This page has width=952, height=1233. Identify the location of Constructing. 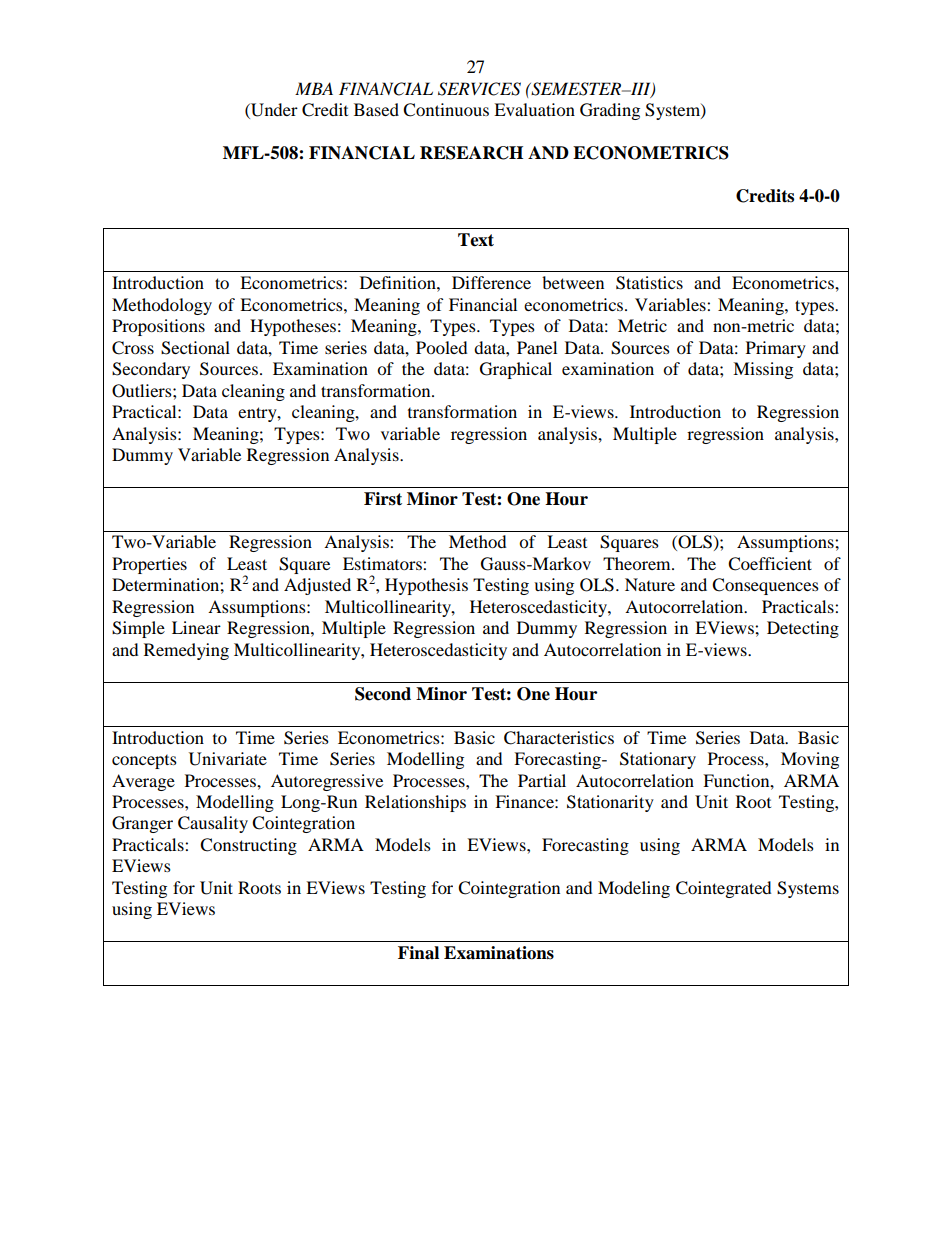
(248, 846).
